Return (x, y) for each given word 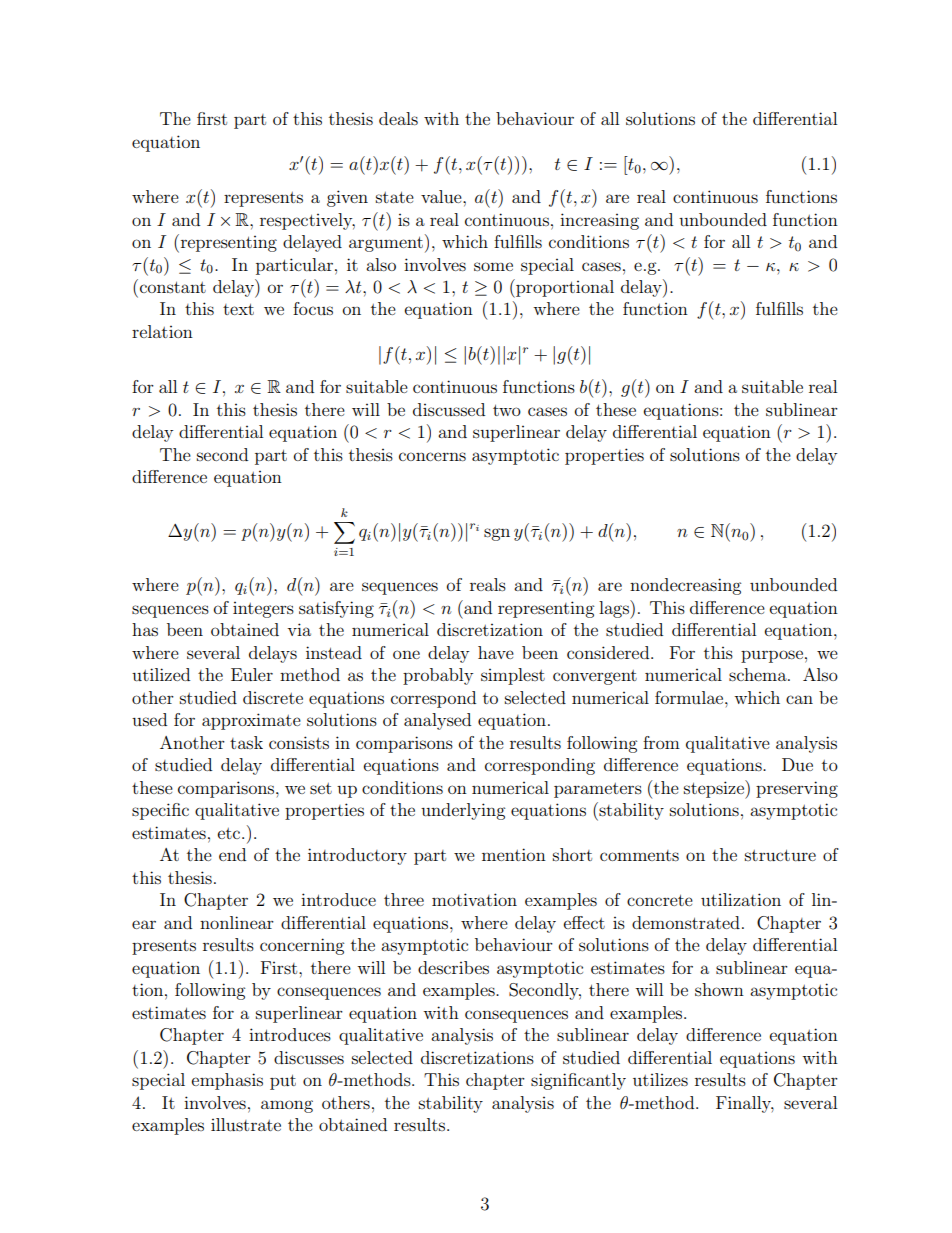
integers (263, 610)
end (232, 854)
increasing (599, 221)
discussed (449, 409)
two (507, 410)
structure (780, 855)
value (442, 196)
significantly (578, 1081)
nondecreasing (685, 586)
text (238, 309)
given (347, 198)
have (496, 652)
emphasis (227, 1081)
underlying (463, 811)
